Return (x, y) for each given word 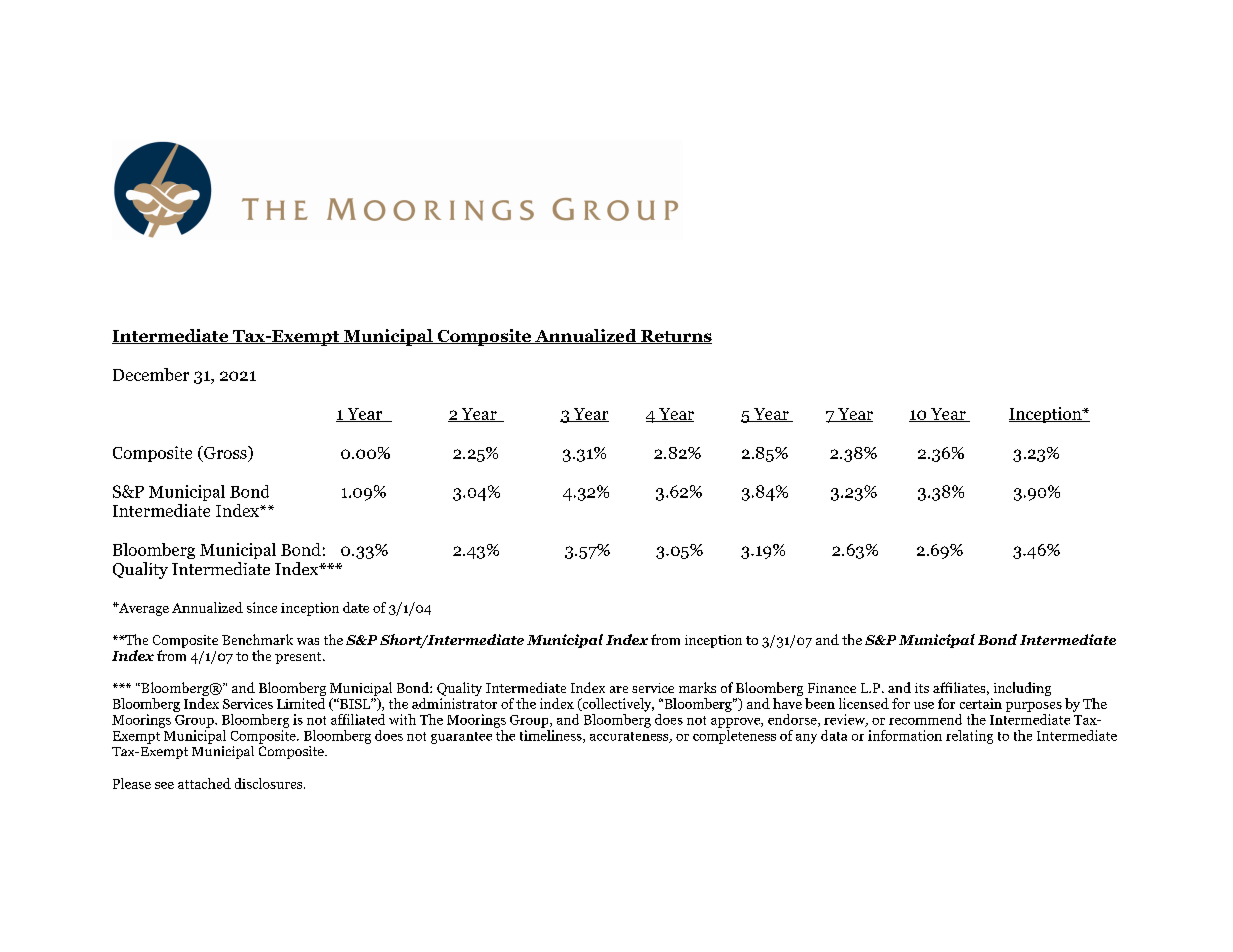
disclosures (270, 783)
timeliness (552, 735)
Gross (225, 452)
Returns (675, 337)
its (922, 688)
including (1022, 689)
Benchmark (257, 639)
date (356, 607)
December (151, 374)
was (308, 641)
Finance (832, 688)
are (619, 689)
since (262, 607)
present (299, 658)
